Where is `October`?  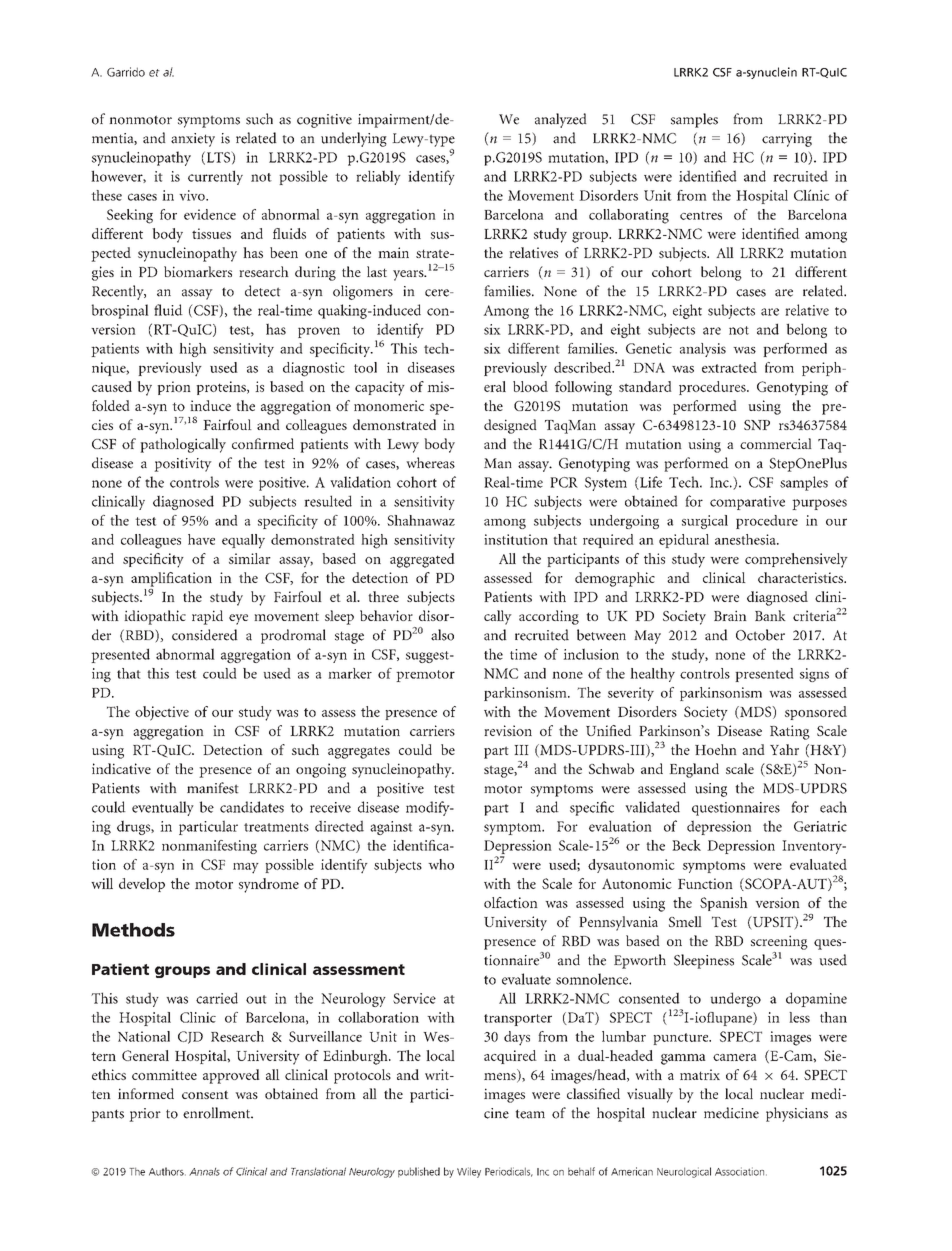
October is located at coordinates (760, 635).
